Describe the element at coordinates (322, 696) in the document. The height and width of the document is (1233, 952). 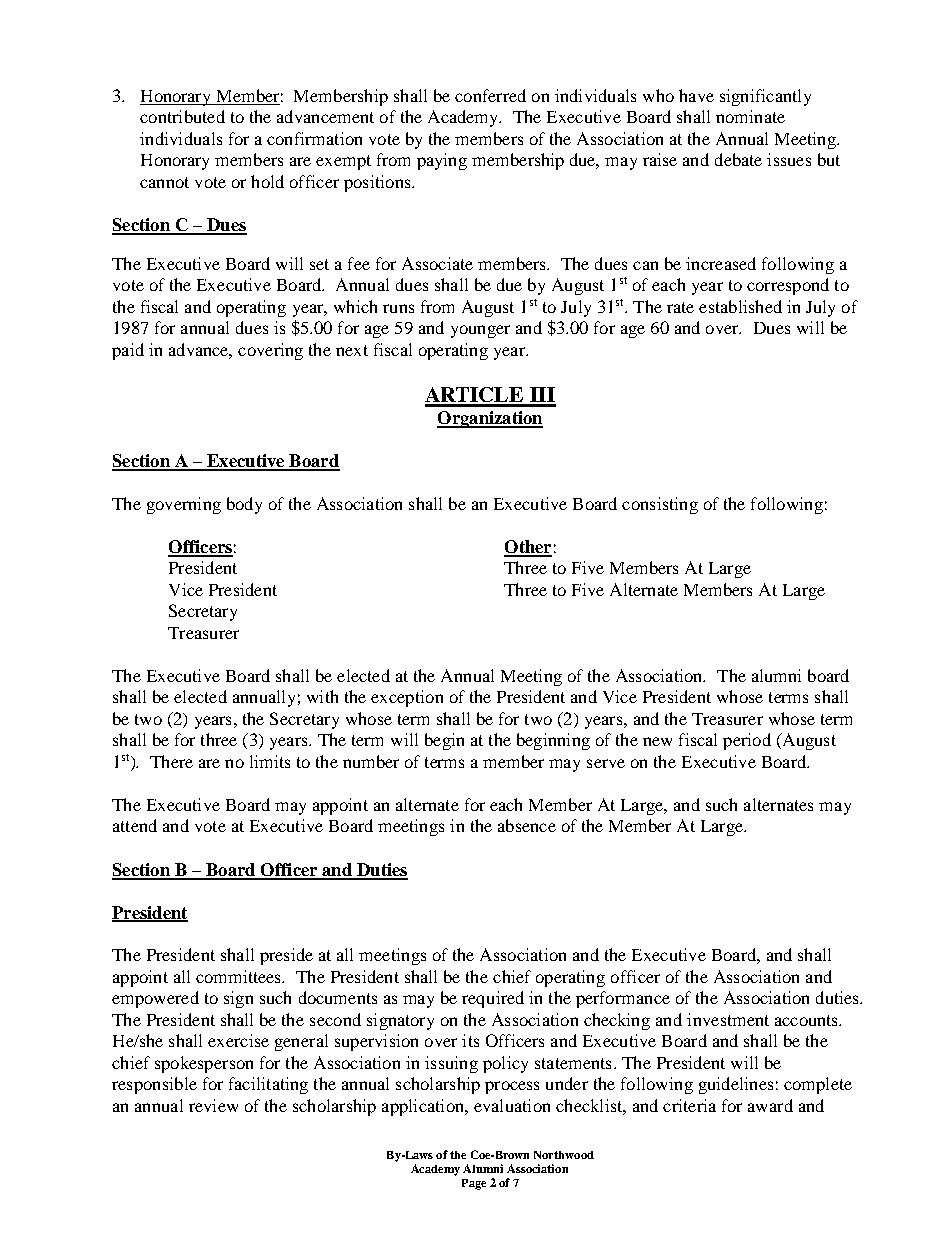
I see `with` at that location.
